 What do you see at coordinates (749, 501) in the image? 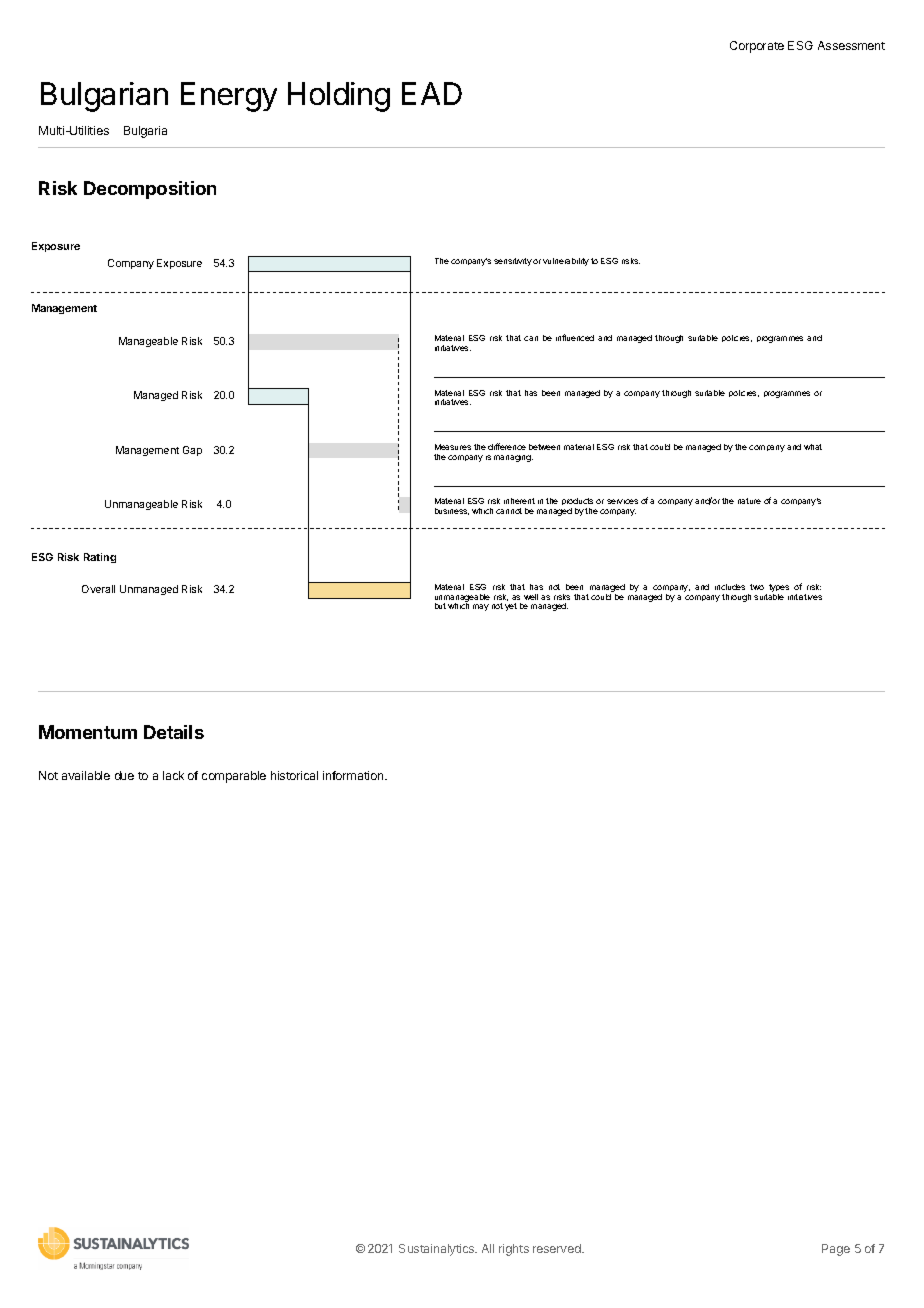
I see `nature` at bounding box center [749, 501].
